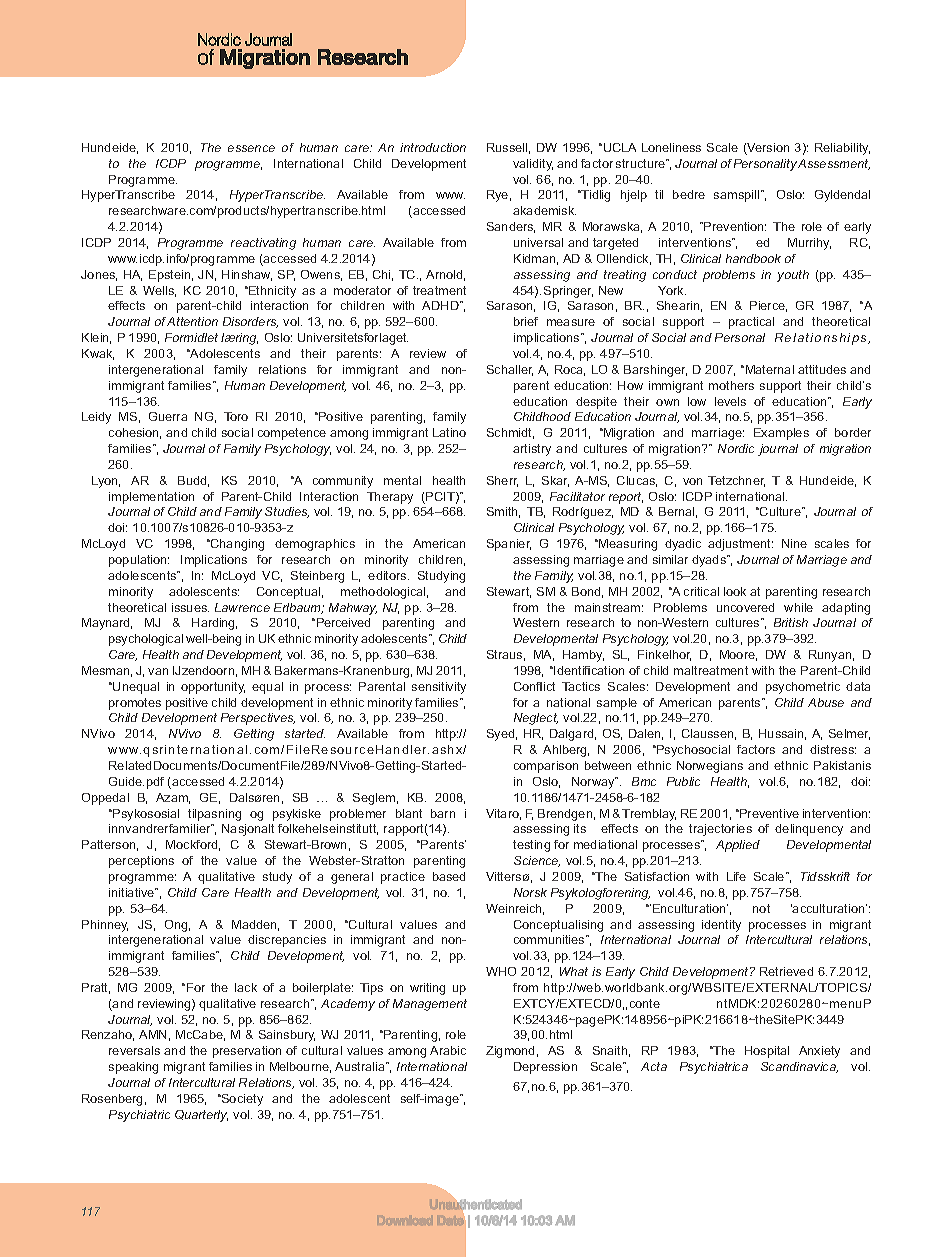 This screenshot has width=952, height=1257. Describe the element at coordinates (448, 1050) in the screenshot. I see `Arabic` at that location.
